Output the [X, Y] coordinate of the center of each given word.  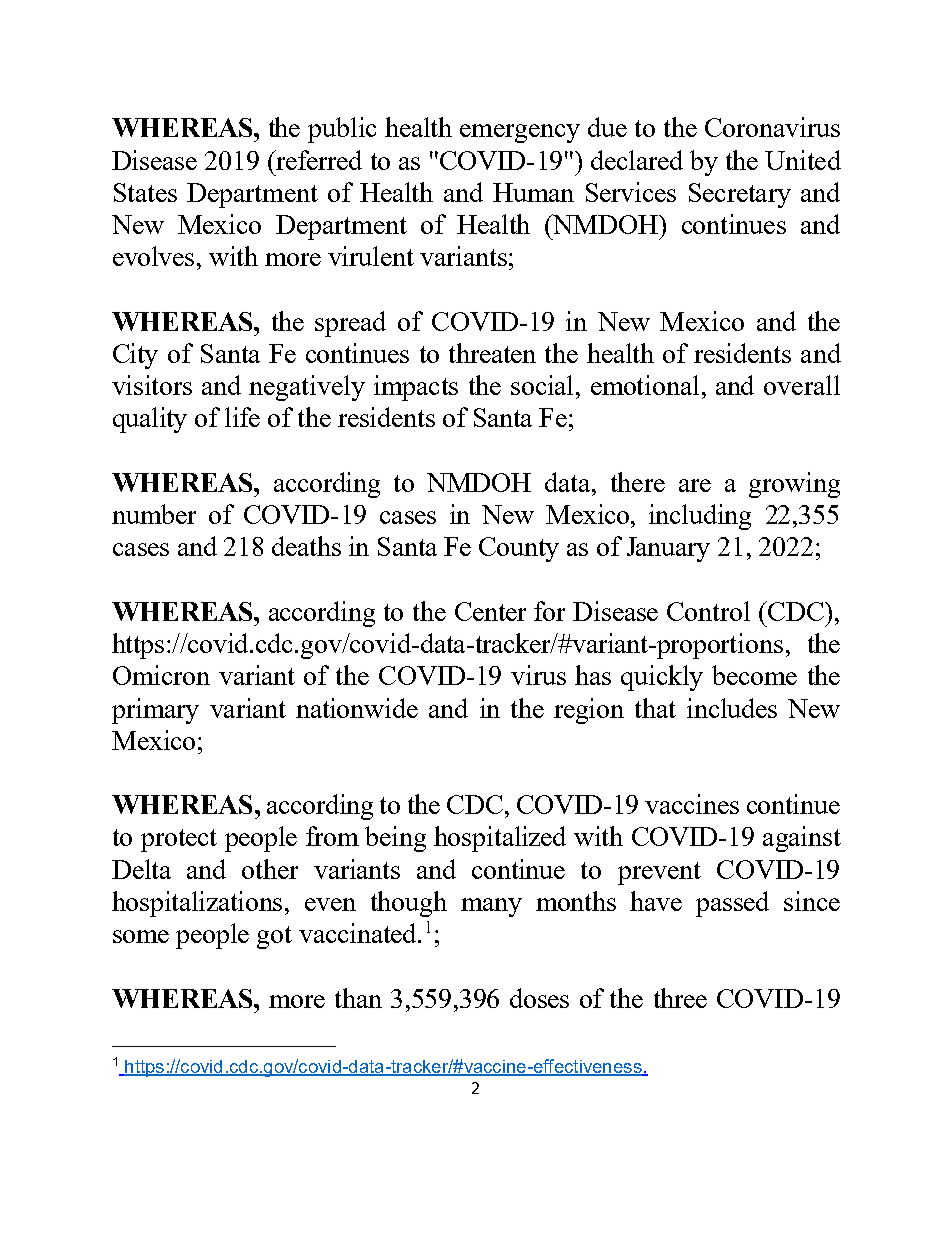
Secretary [740, 195]
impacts [416, 388]
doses [539, 998]
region [589, 711]
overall [802, 385]
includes [732, 708]
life [242, 417]
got [274, 937]
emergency [520, 133]
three [680, 998]
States [145, 192]
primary [155, 711]
